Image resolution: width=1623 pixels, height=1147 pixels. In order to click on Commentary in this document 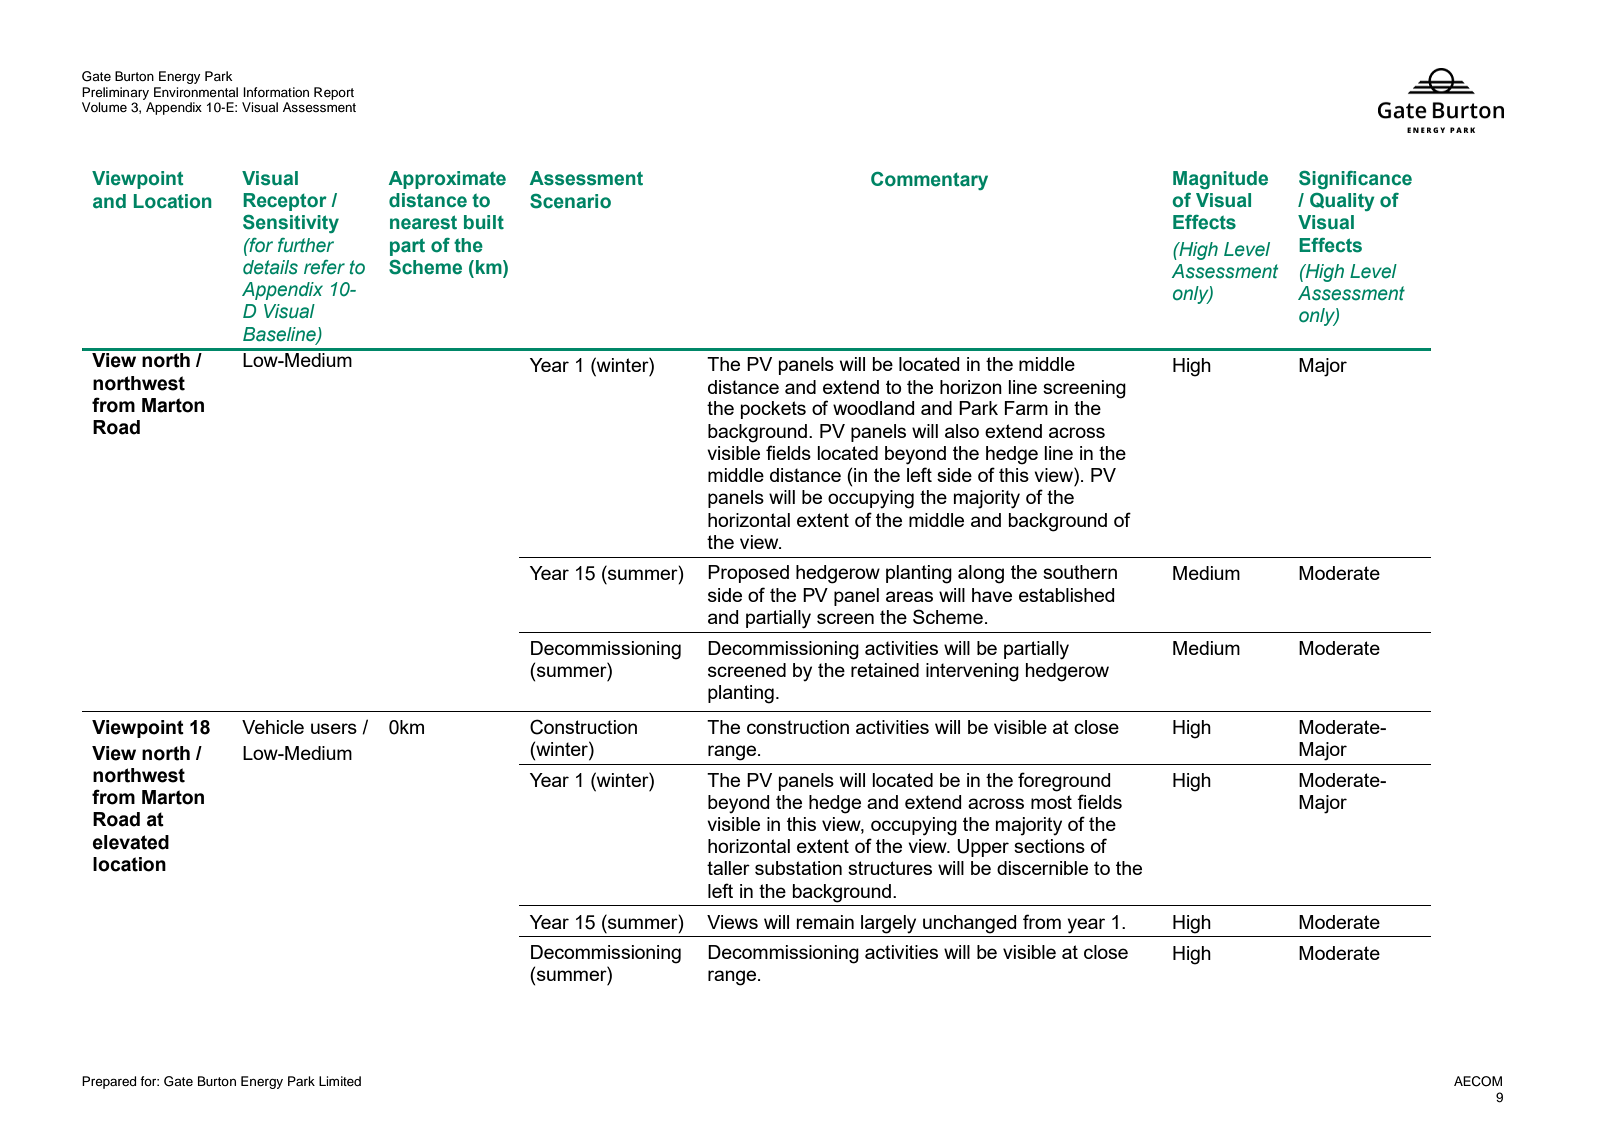, I will do `click(929, 181)`.
